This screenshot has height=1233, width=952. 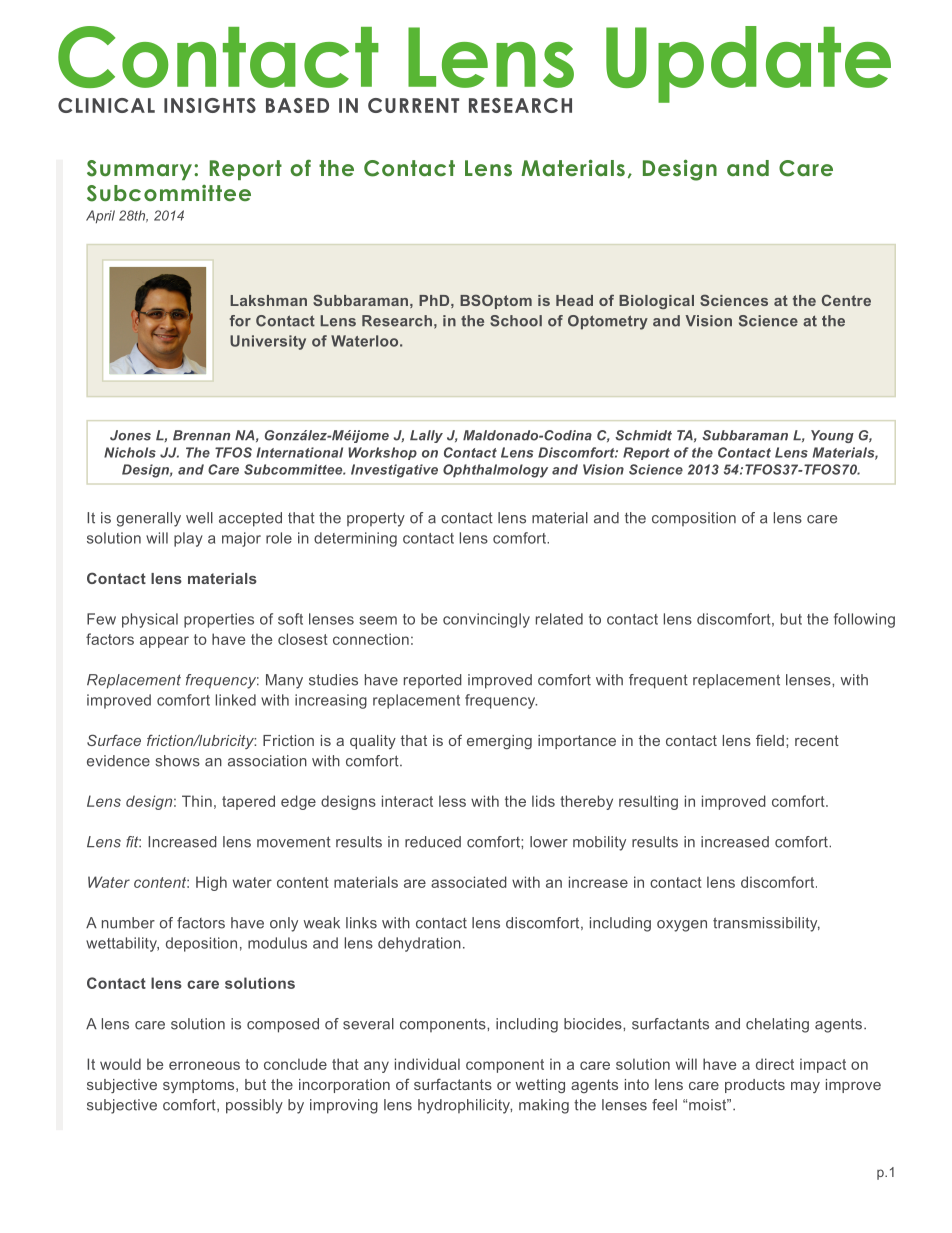 I want to click on Update, so click(x=748, y=64).
